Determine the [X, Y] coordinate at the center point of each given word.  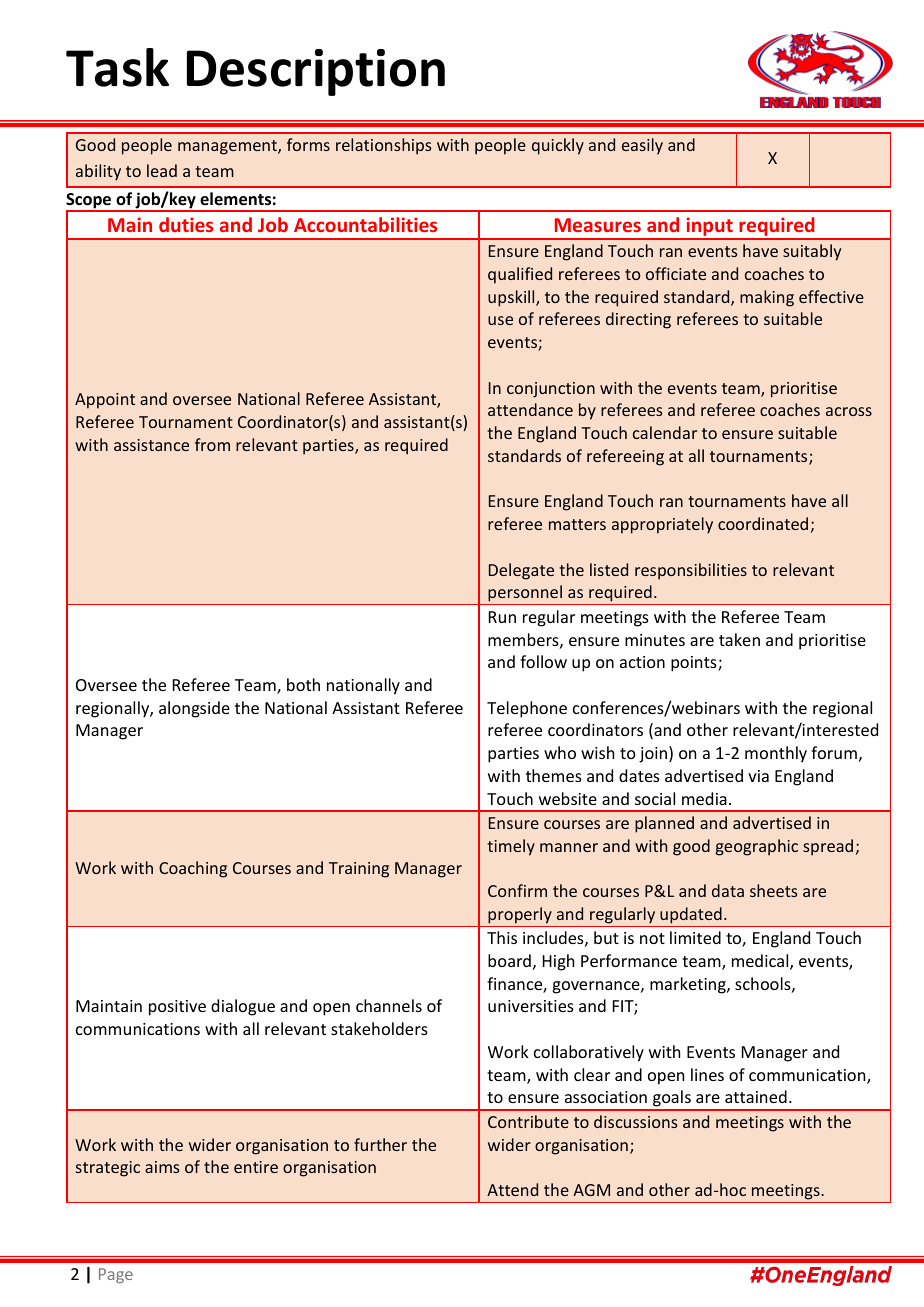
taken [739, 639]
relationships [384, 146]
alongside [194, 709]
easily [642, 146]
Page [116, 1275]
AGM [591, 1190]
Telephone [527, 709]
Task [117, 67]
